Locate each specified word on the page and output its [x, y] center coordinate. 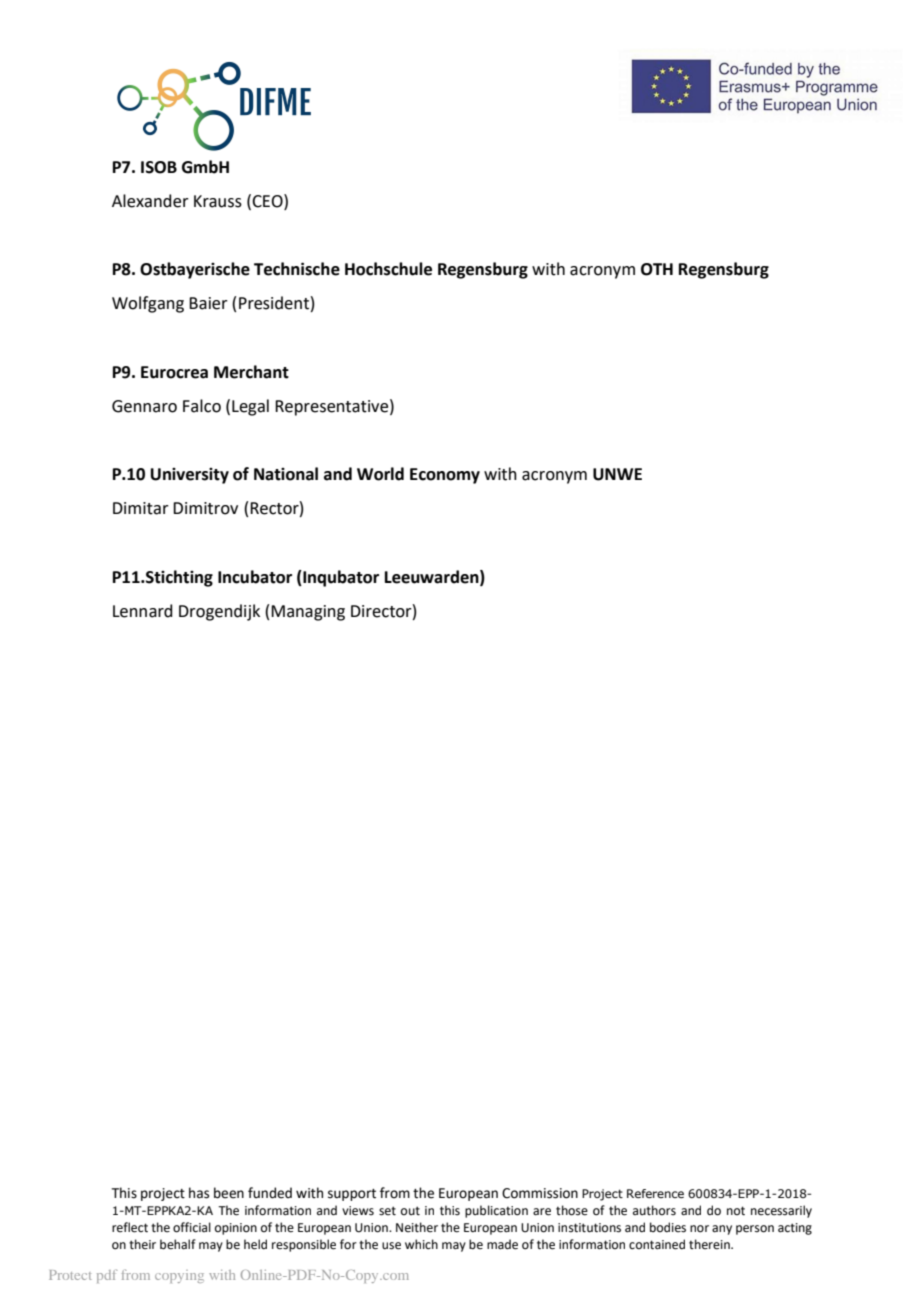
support [352, 1195]
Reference [655, 1193]
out [410, 1211]
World [380, 474]
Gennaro [144, 406]
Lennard [143, 611]
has [199, 1193]
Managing [308, 613]
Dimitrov [205, 508]
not [736, 1211]
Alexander [150, 201]
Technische [297, 269]
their [142, 1244]
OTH [657, 269]
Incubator [255, 577]
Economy [445, 476]
